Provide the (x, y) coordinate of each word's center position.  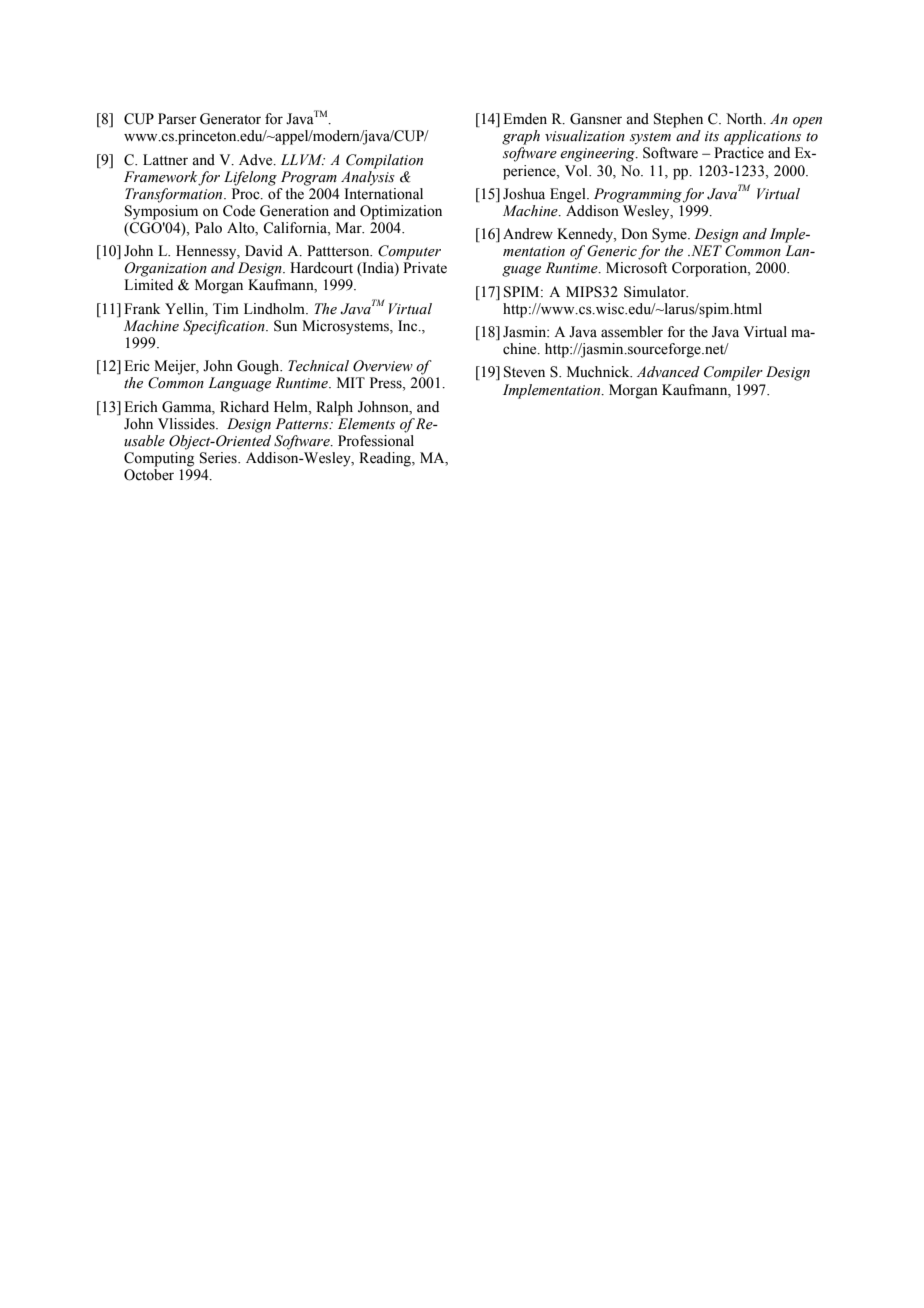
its (712, 136)
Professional (376, 441)
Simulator (656, 292)
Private (425, 268)
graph (521, 137)
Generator (230, 119)
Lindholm (275, 309)
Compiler (733, 373)
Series (219, 458)
